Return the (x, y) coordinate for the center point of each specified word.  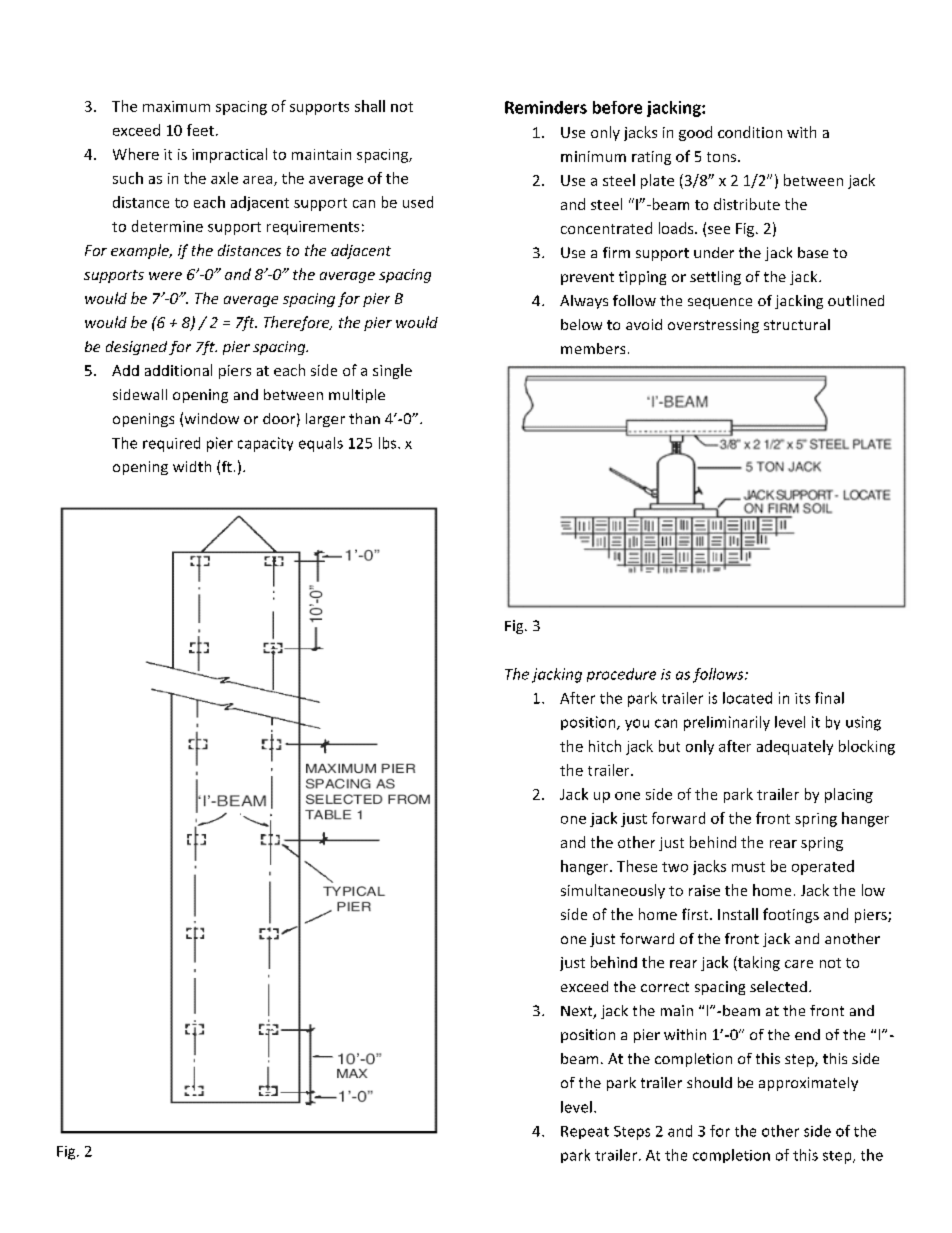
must (748, 867)
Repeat (585, 1132)
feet (200, 130)
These (637, 866)
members (593, 348)
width (192, 466)
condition (750, 132)
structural (797, 324)
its (802, 698)
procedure (621, 675)
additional (178, 370)
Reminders (546, 107)
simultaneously (613, 891)
